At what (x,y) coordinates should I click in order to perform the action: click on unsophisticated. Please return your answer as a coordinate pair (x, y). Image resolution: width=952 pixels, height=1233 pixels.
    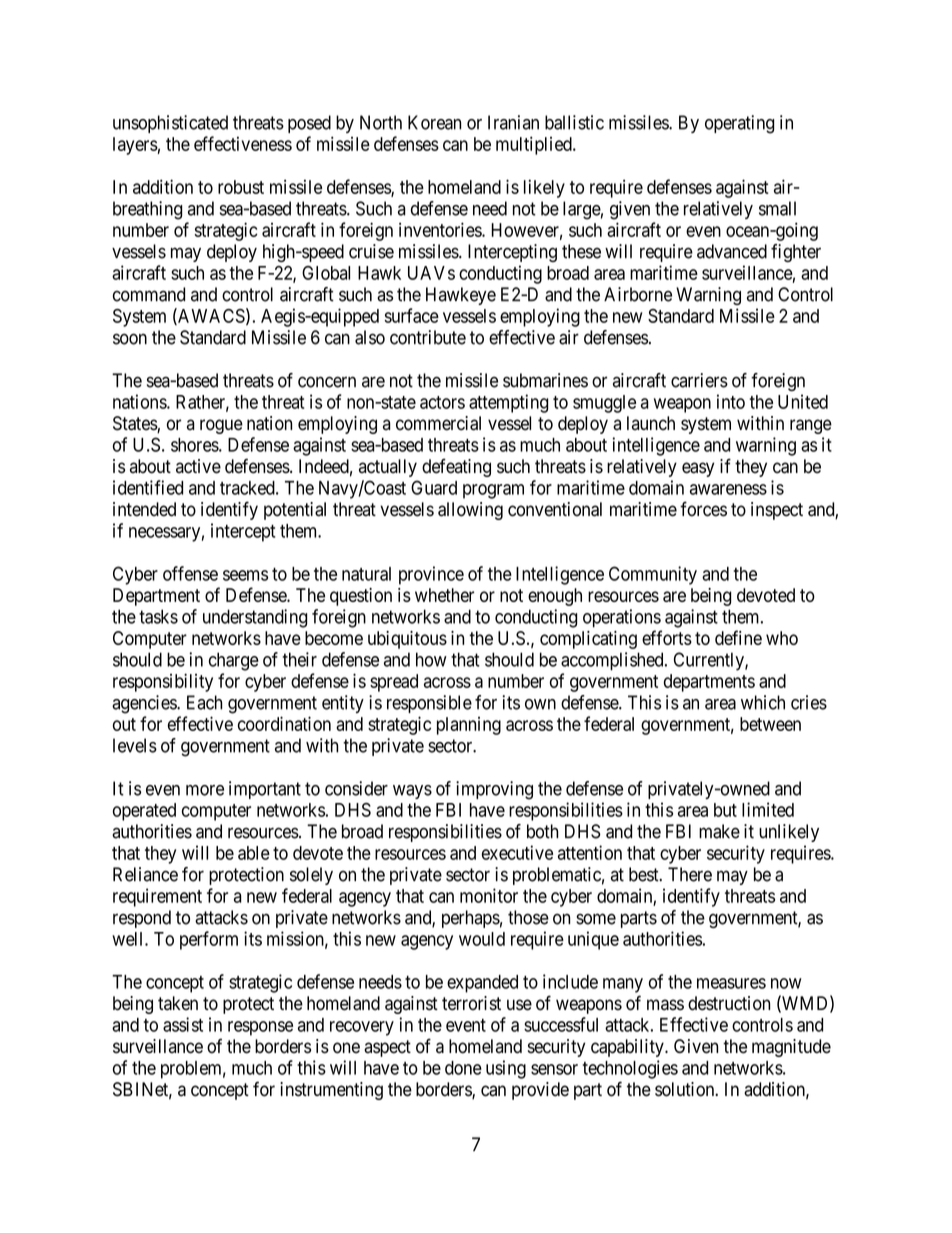
    Looking at the image, I should click on (170, 124).
